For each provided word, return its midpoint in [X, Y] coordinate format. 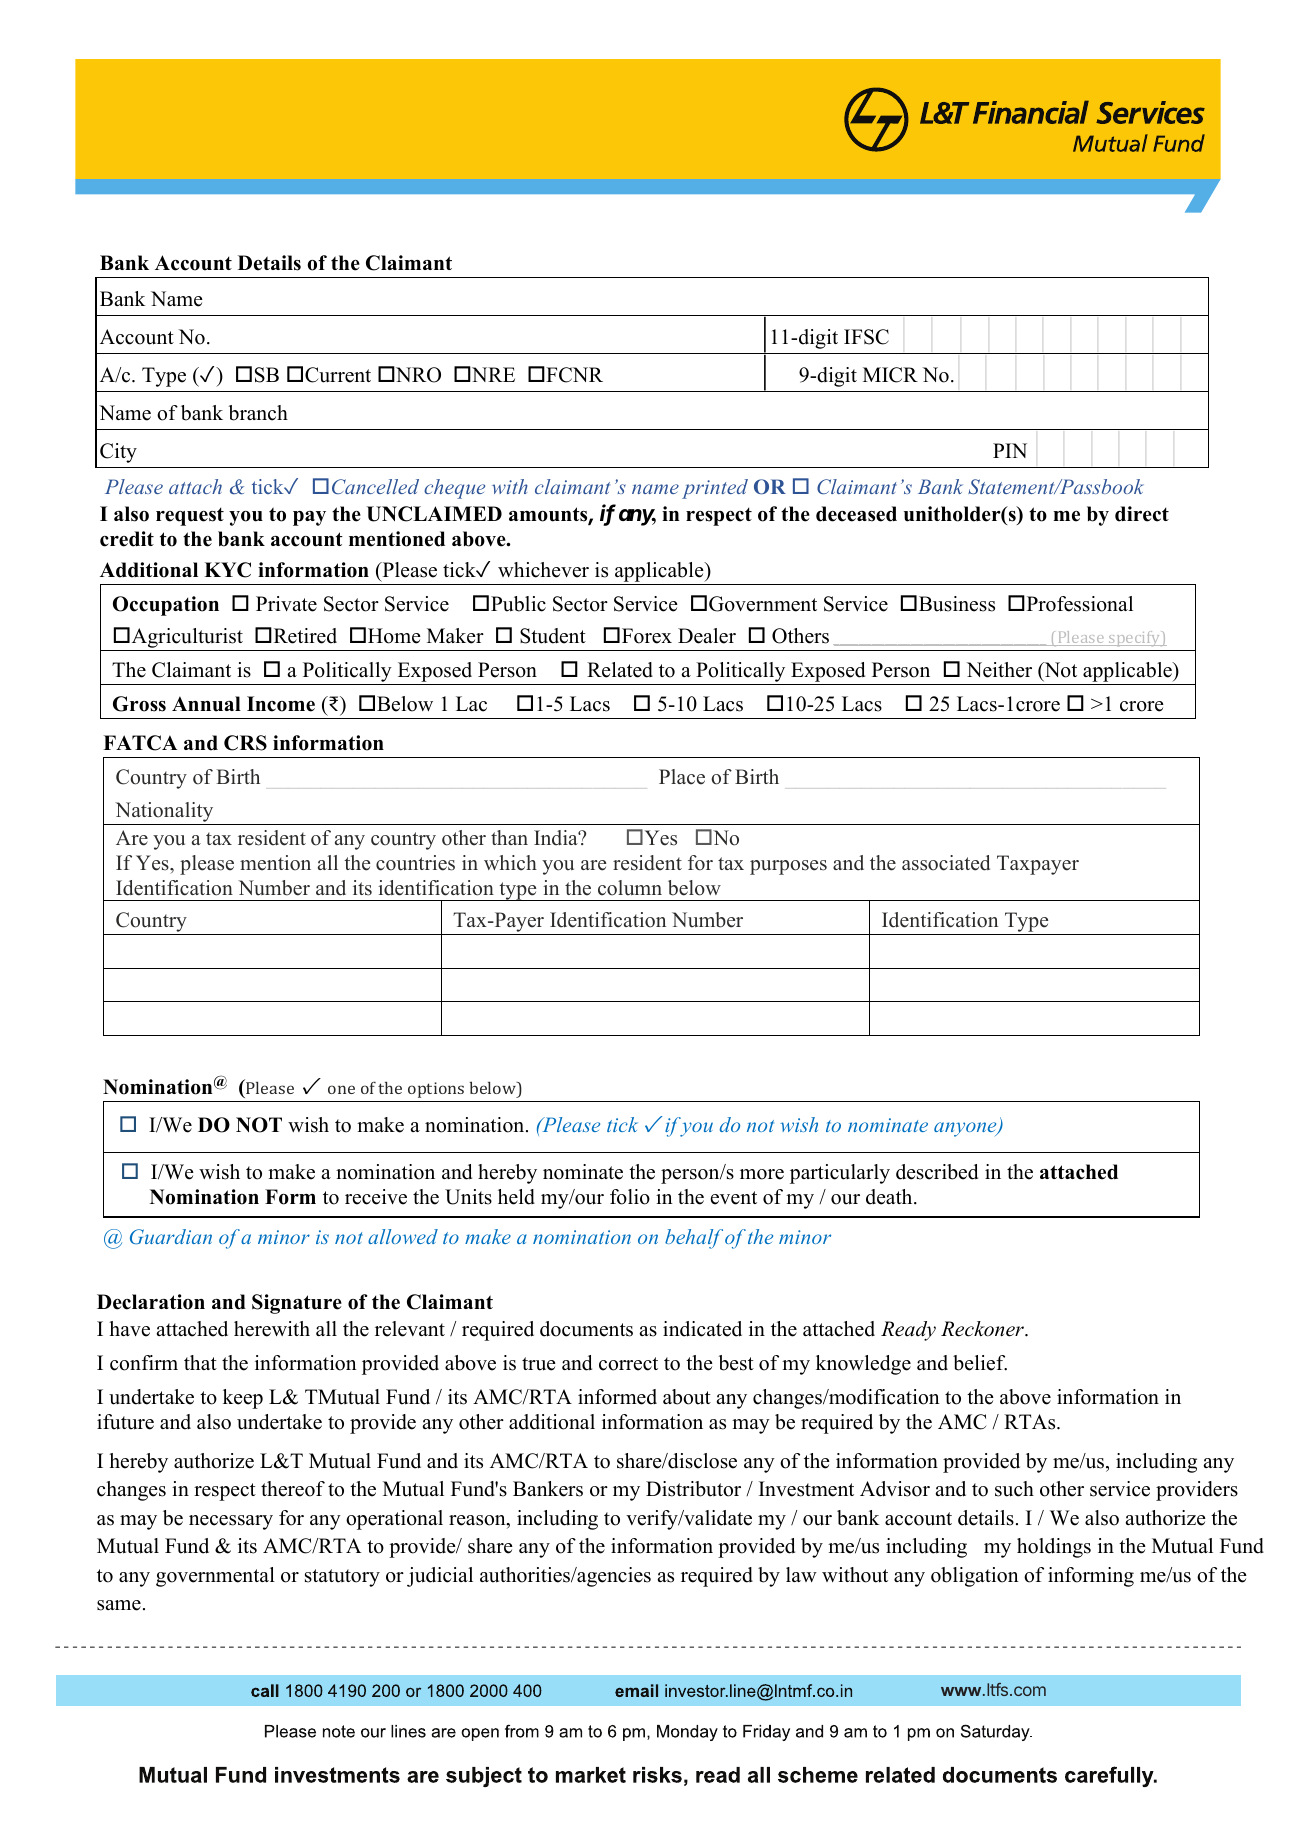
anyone [966, 1129]
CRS [245, 743]
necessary [231, 1522]
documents [586, 1329]
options [436, 1090]
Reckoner [984, 1329]
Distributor [693, 1489]
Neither [999, 670]
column [630, 888]
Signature [297, 1304]
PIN [1010, 450]
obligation [975, 1577]
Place [682, 777]
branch [258, 413]
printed [715, 489]
